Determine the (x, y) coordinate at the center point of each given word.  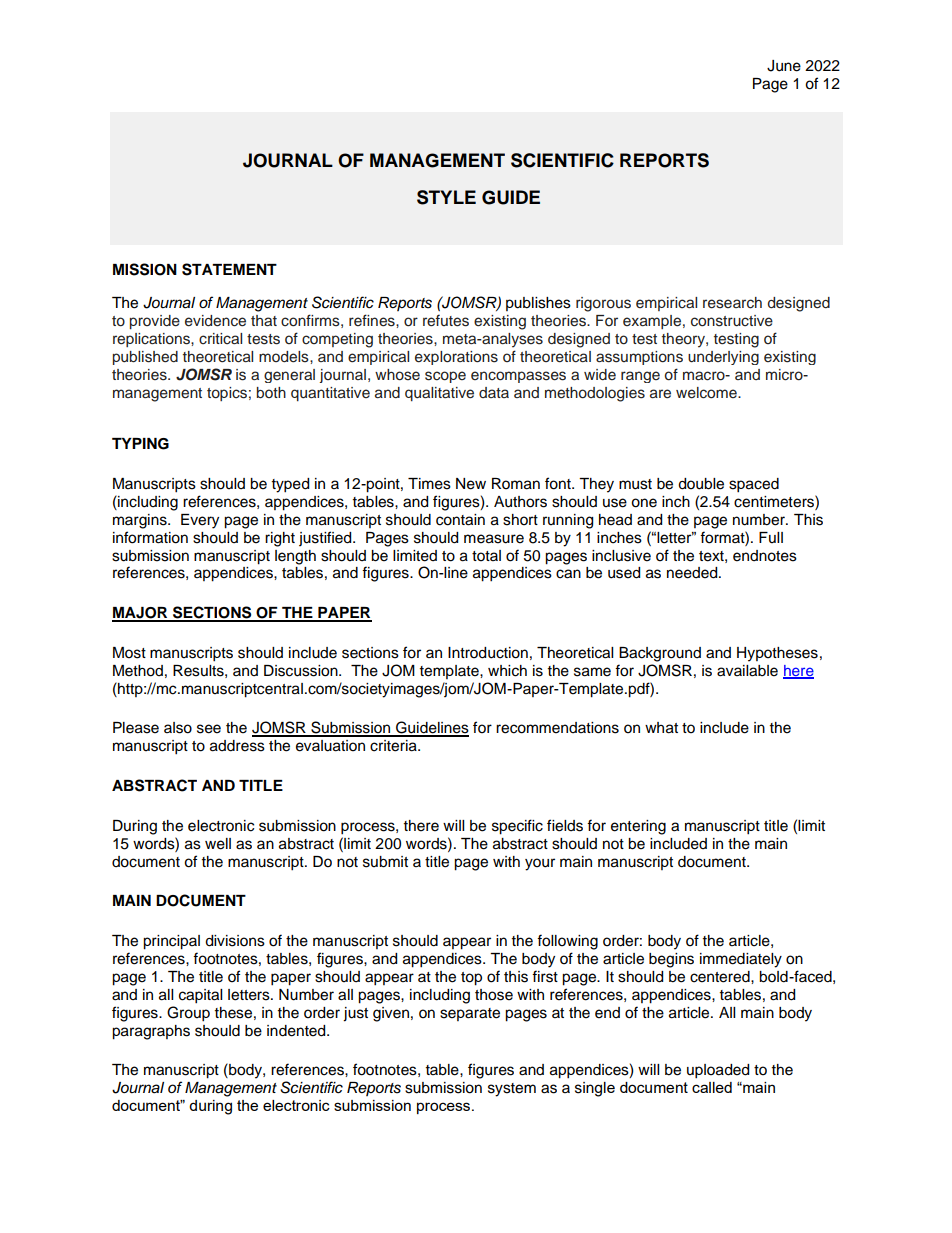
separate (470, 1014)
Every (200, 521)
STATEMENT (229, 269)
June (784, 66)
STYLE (446, 197)
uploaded (718, 1071)
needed (693, 573)
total (486, 556)
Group (188, 1014)
